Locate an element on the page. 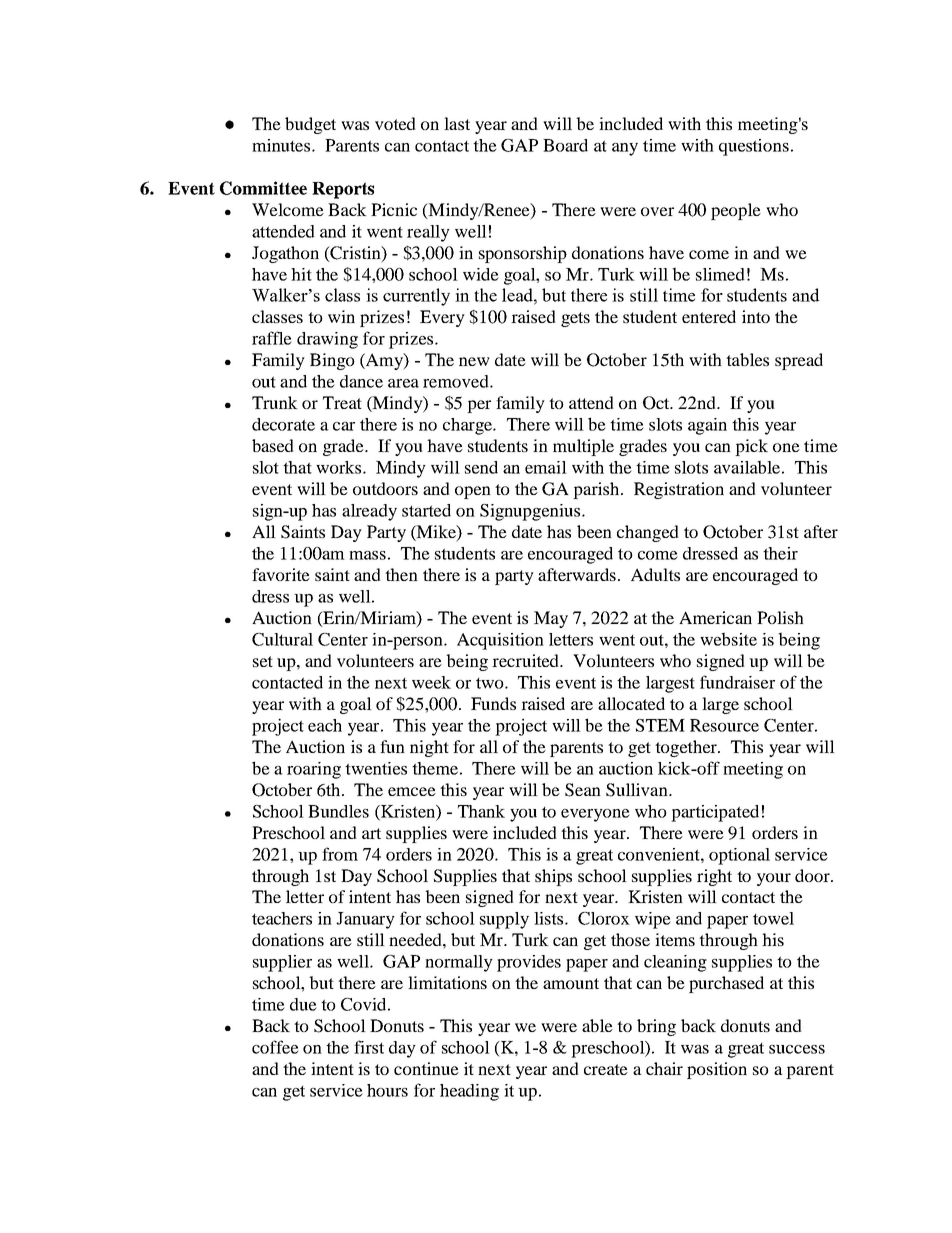  Board is located at coordinates (565, 145).
